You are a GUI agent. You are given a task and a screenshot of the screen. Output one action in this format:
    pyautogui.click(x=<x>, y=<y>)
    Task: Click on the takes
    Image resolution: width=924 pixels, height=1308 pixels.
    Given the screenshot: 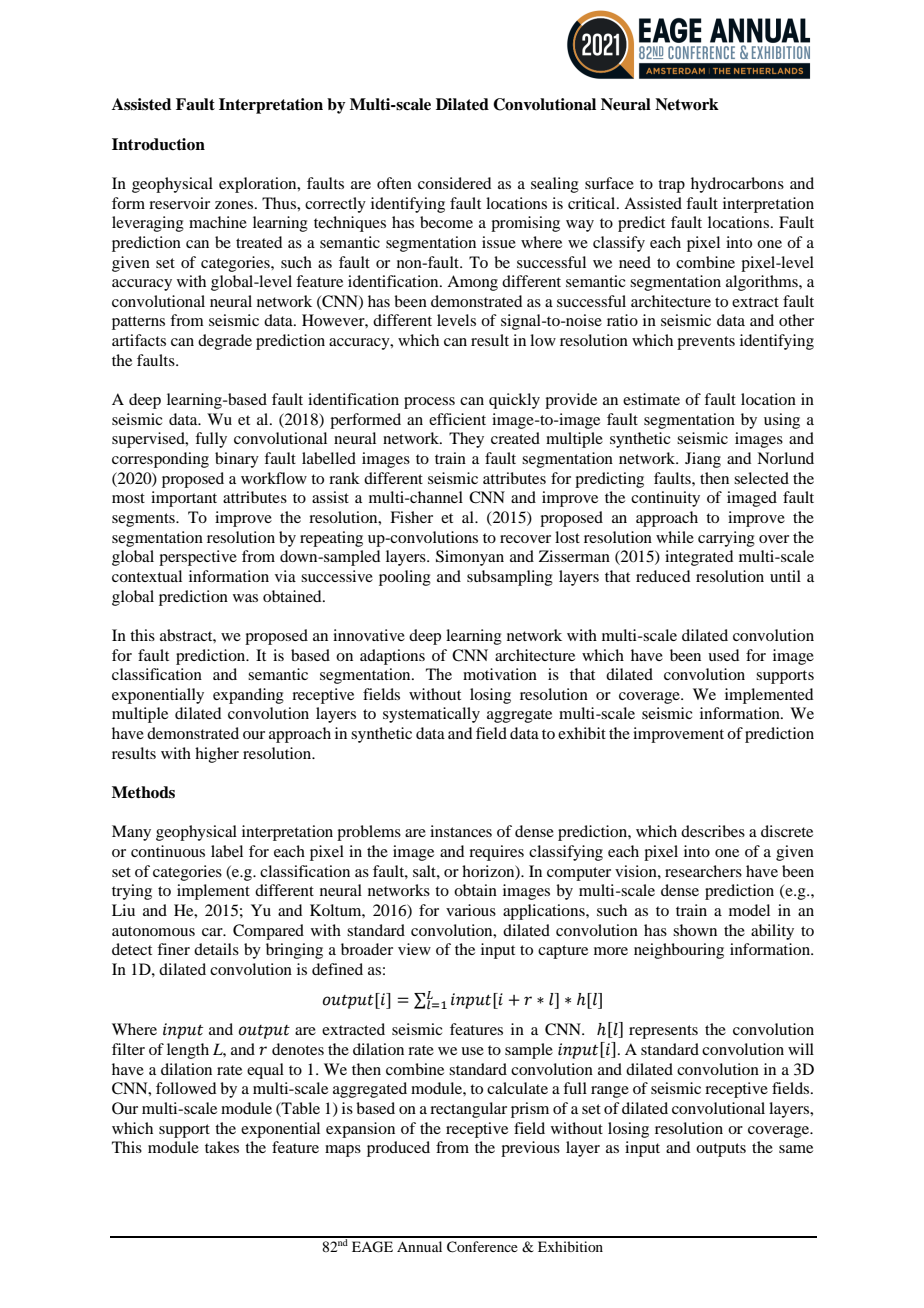 What is the action you would take?
    pyautogui.click(x=222, y=1147)
